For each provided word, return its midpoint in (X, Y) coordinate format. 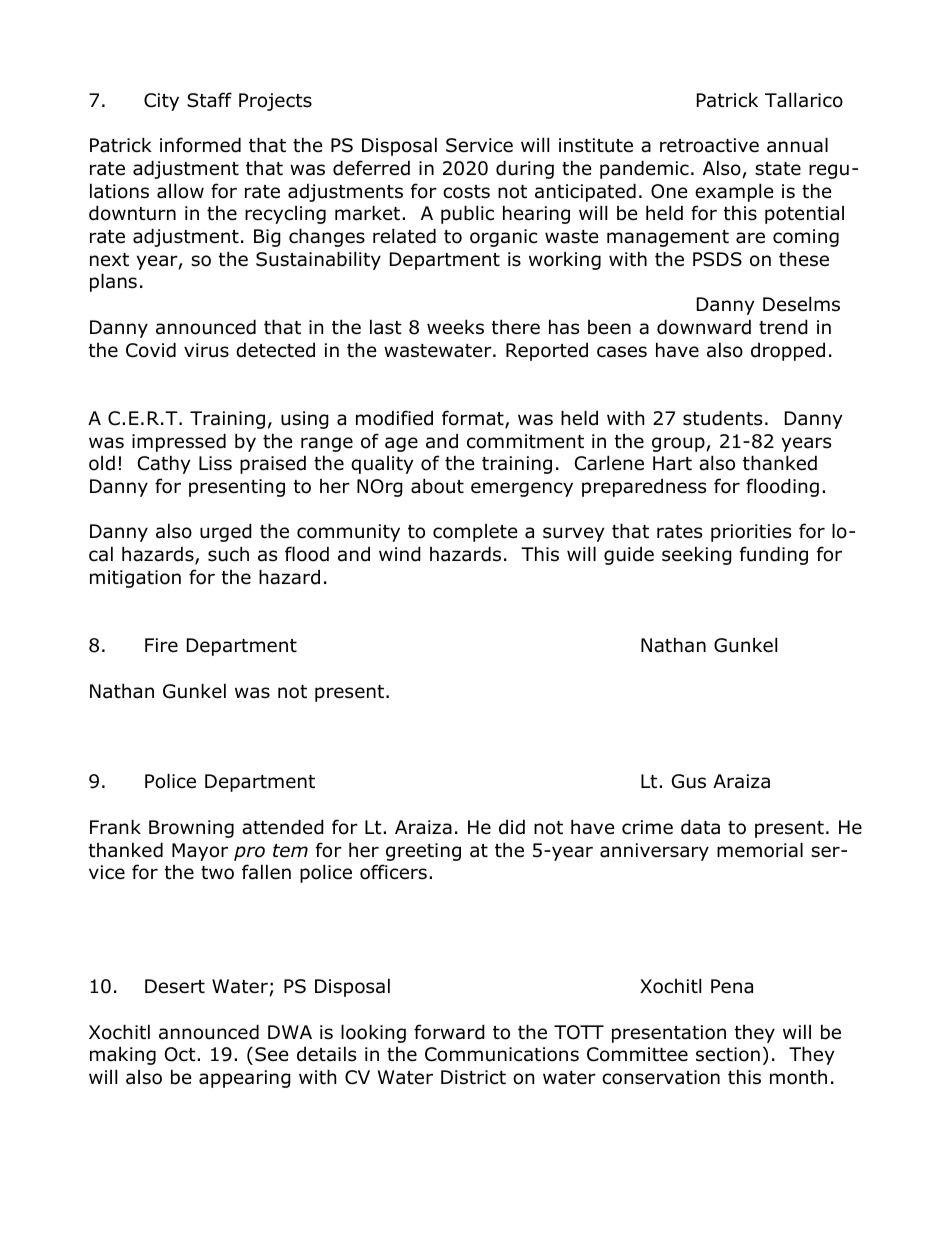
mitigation (135, 579)
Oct (181, 1054)
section (728, 1054)
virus (206, 350)
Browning (191, 829)
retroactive (709, 145)
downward (704, 327)
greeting (423, 852)
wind (400, 554)
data (700, 827)
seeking (697, 555)
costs (466, 192)
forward (449, 1032)
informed (200, 145)
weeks (455, 327)
